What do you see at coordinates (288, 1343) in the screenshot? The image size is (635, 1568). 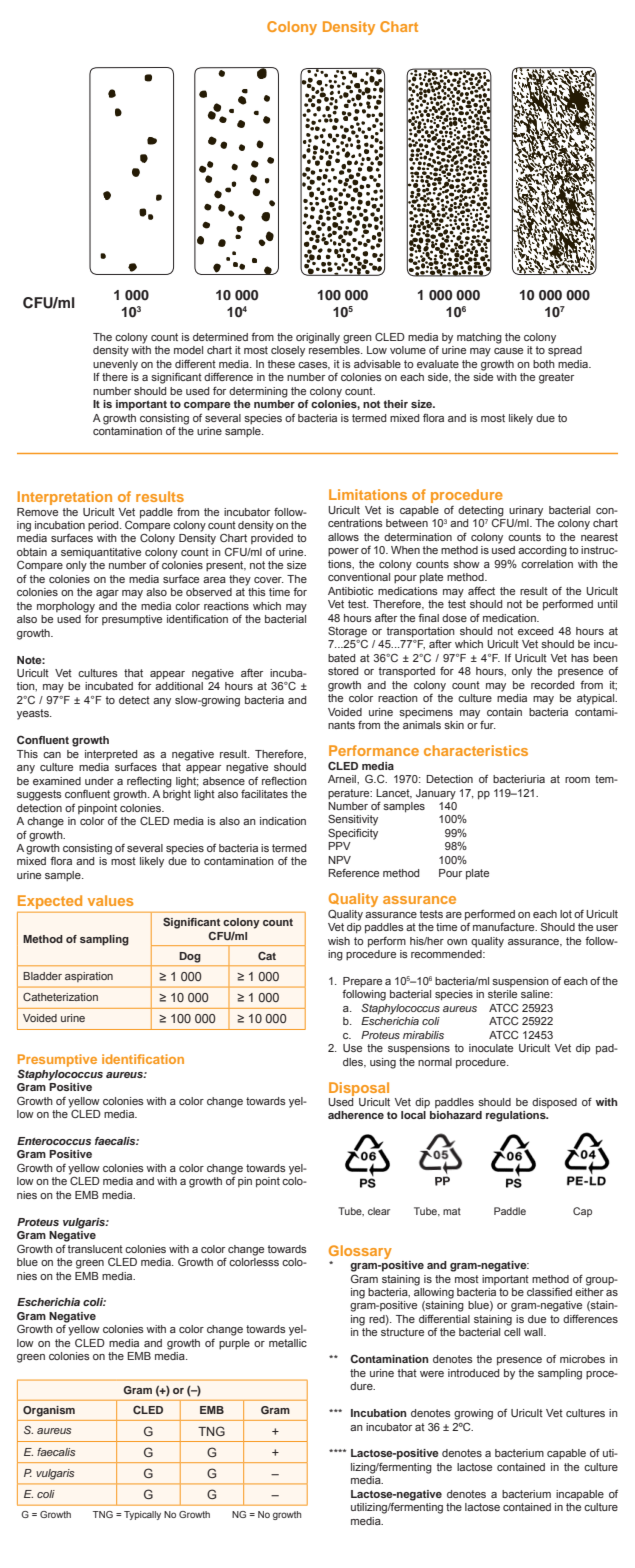 I see `metallic` at bounding box center [288, 1343].
